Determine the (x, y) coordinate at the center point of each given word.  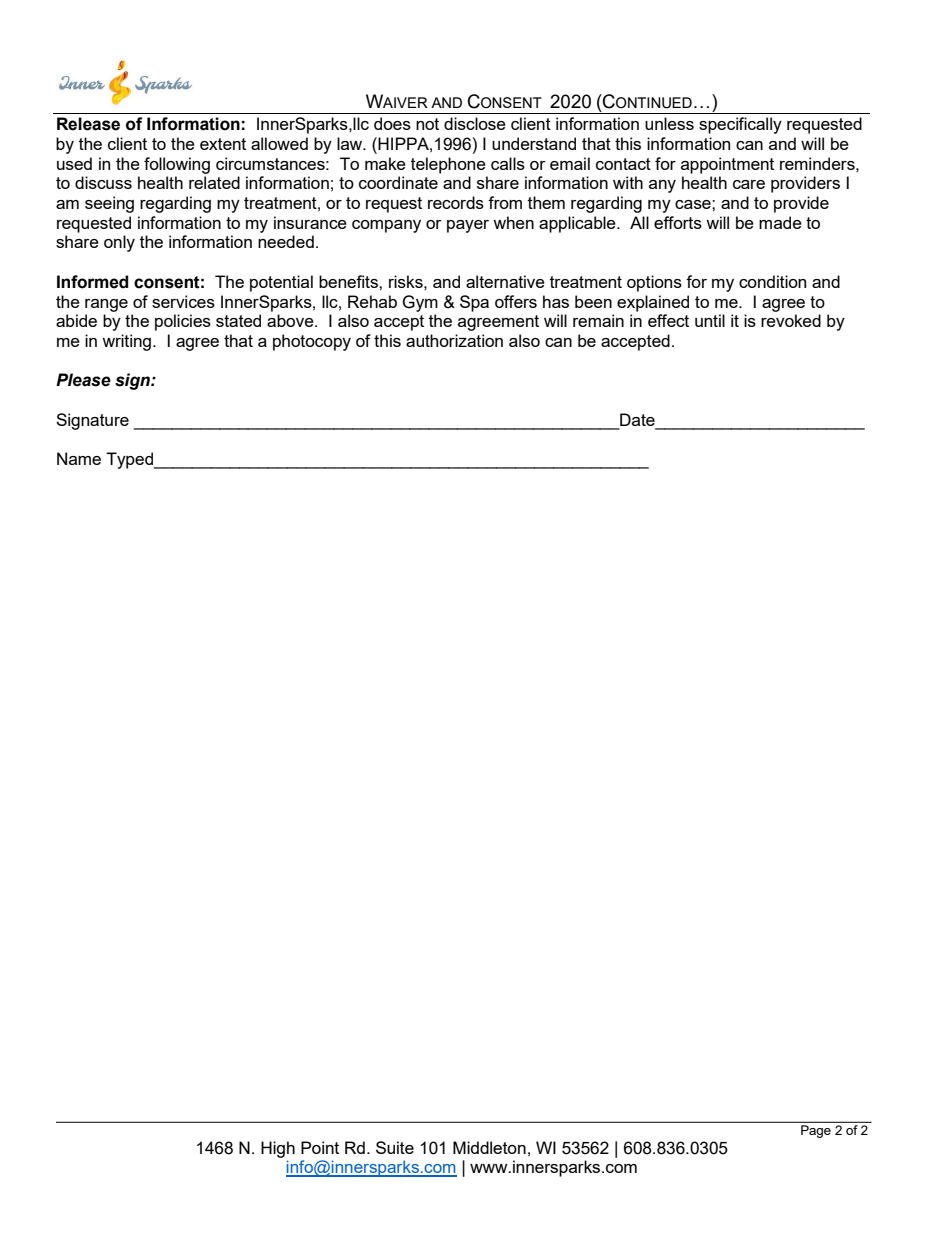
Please (83, 380)
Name (79, 458)
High (278, 1149)
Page (816, 1131)
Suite (395, 1147)
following (177, 165)
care (749, 184)
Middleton (489, 1147)
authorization (454, 340)
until (710, 320)
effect (668, 320)
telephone (448, 165)
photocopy (312, 342)
